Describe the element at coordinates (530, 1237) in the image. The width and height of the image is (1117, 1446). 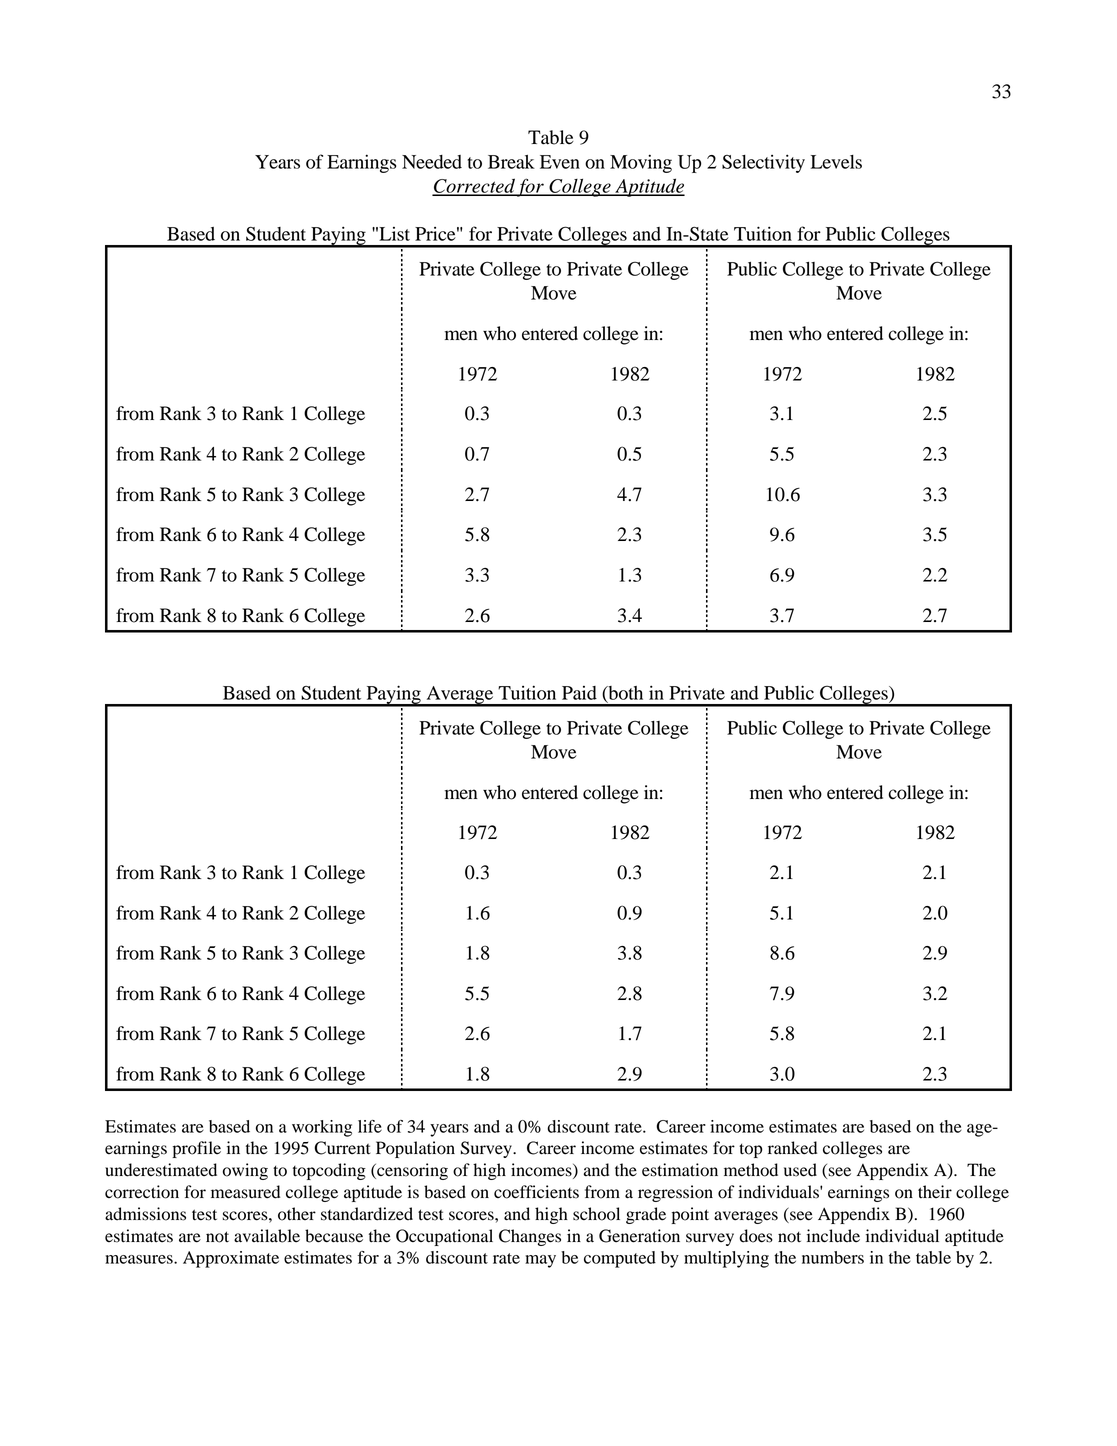
I see `Changes` at that location.
